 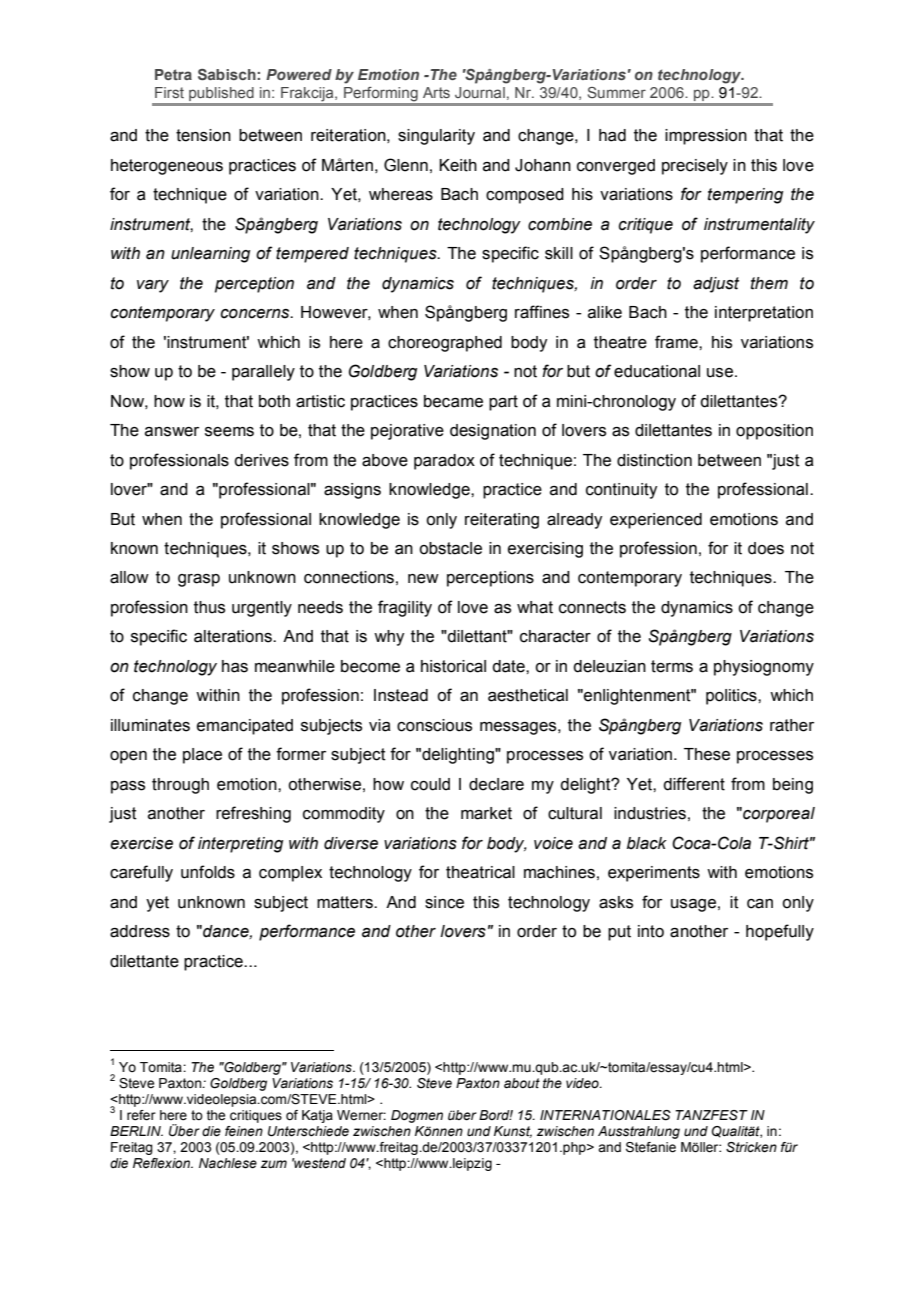 What do you see at coordinates (751, 1147) in the screenshot?
I see `Stricken` at bounding box center [751, 1147].
